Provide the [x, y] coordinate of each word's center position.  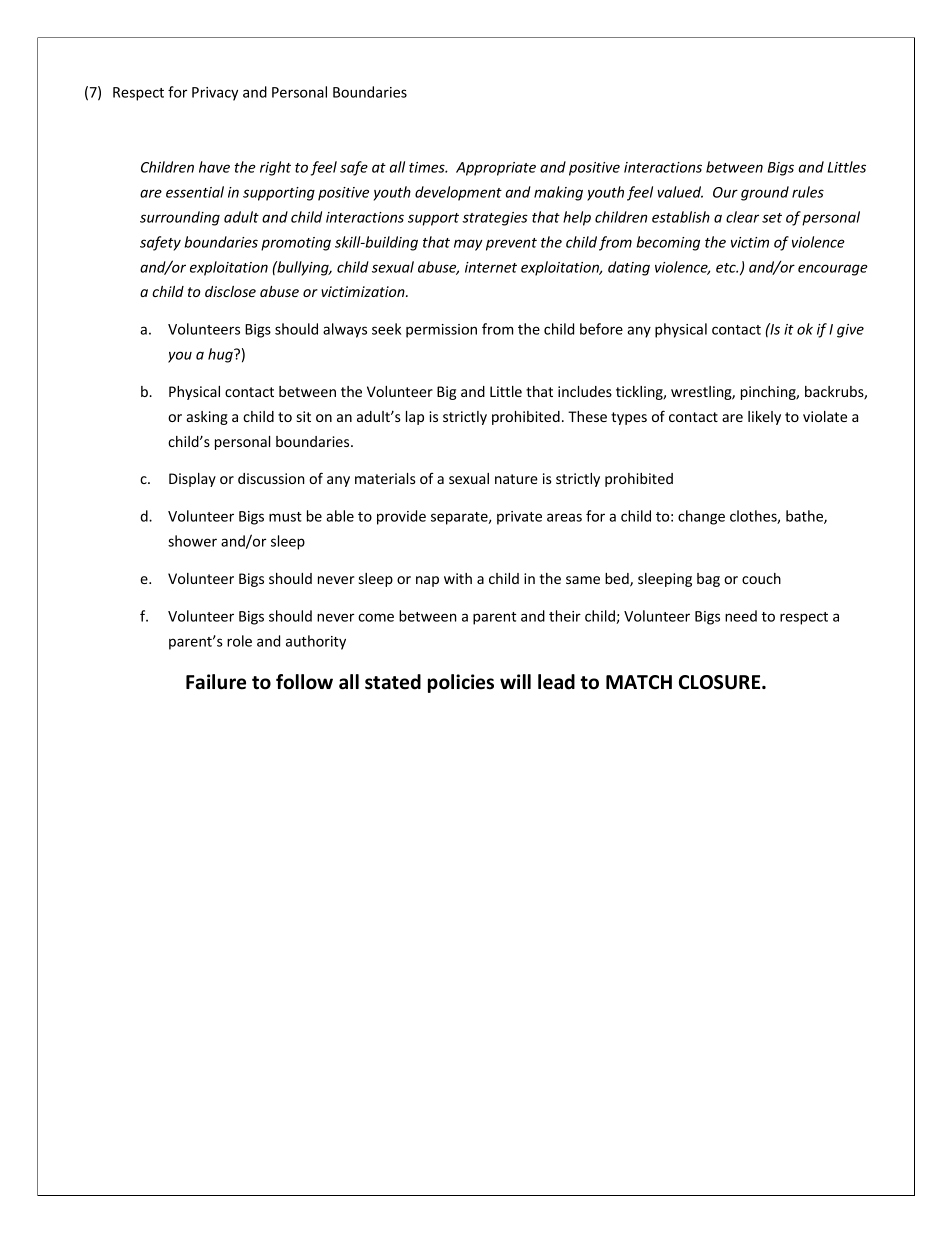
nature [516, 479]
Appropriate [496, 169]
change [701, 517]
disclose [230, 291]
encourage [833, 270]
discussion [271, 478]
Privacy [215, 94]
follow [304, 682]
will [515, 681]
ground [765, 193]
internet [491, 267]
